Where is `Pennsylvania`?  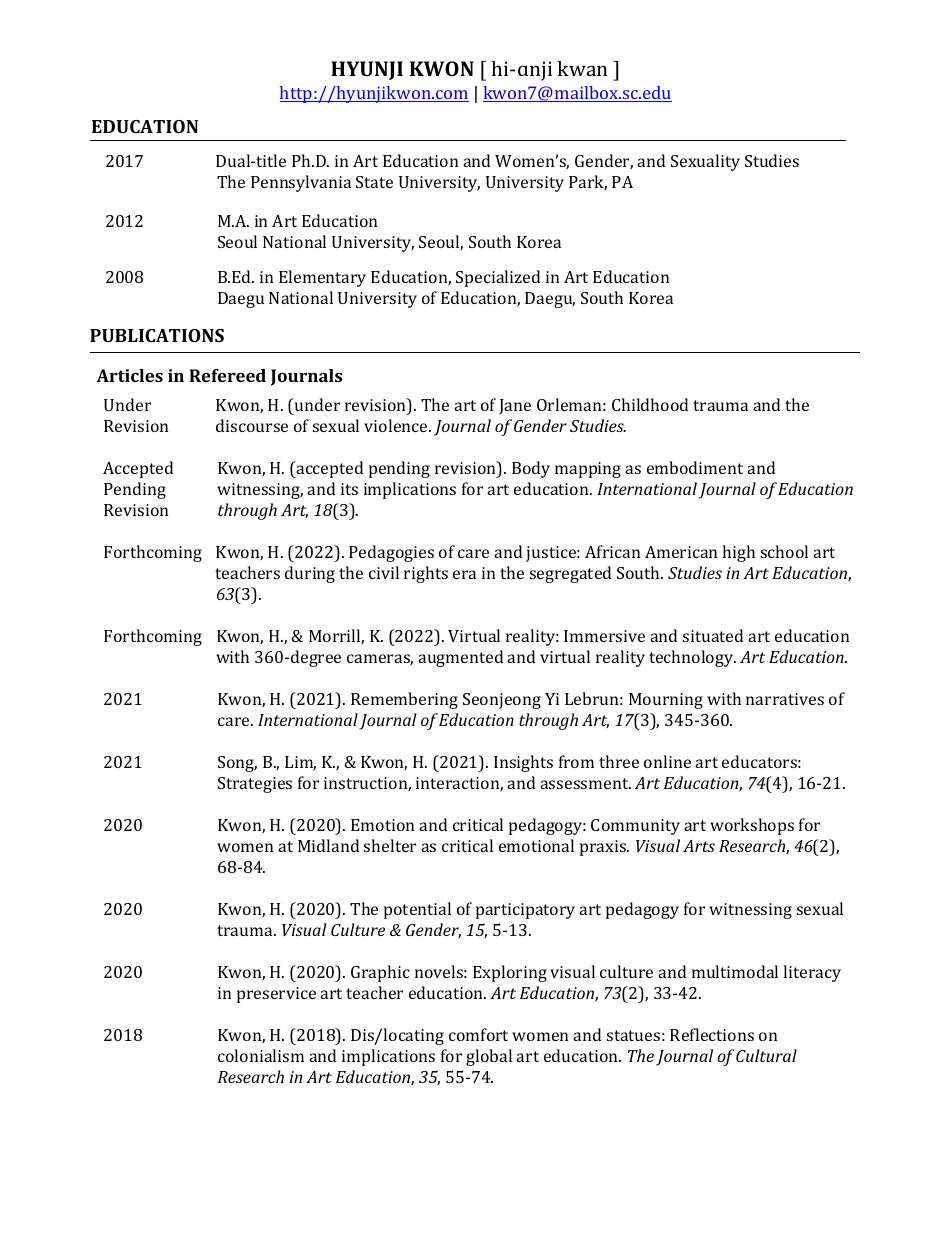 Pennsylvania is located at coordinates (301, 183).
